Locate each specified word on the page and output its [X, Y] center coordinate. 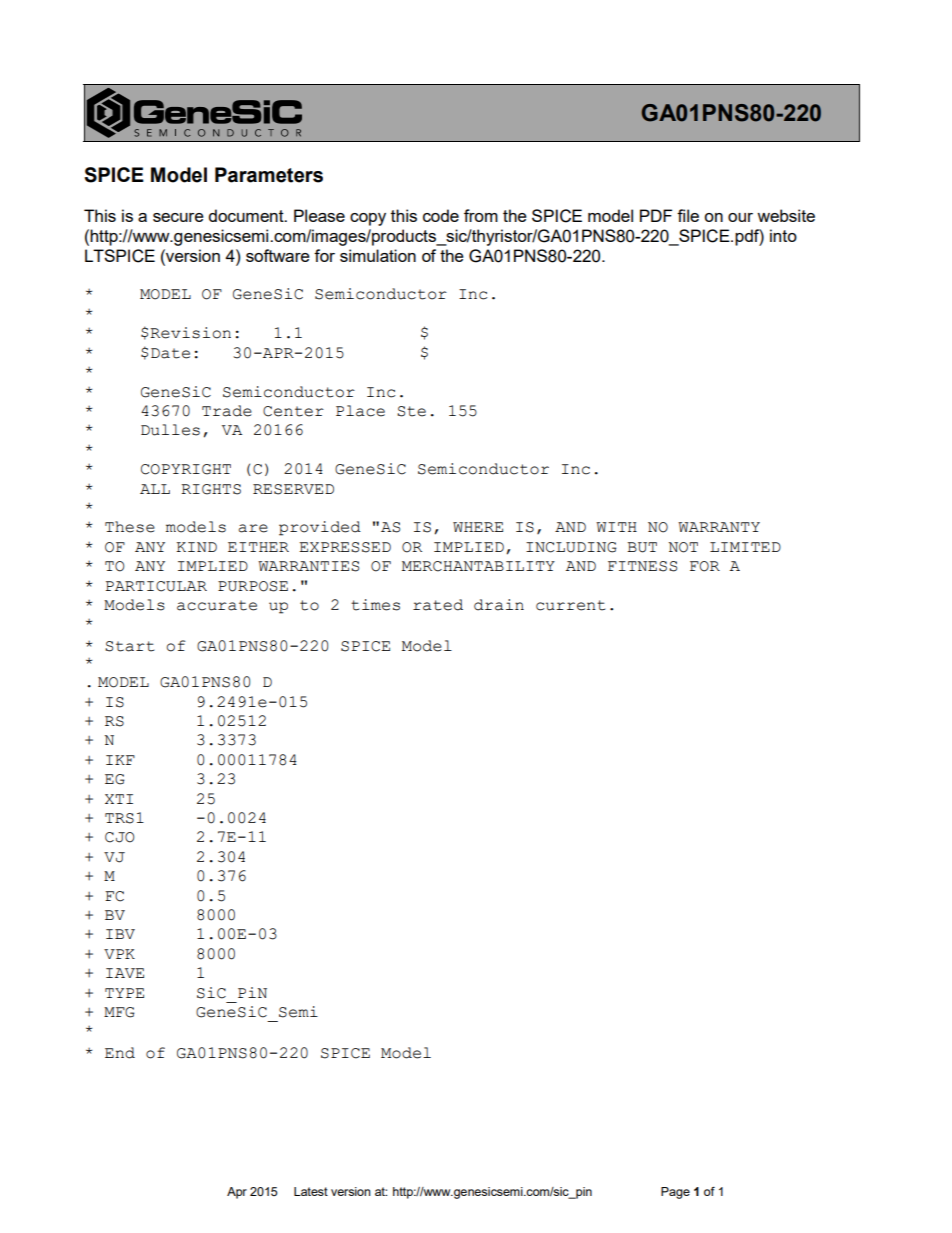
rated [438, 605]
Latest [311, 1191]
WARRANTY [719, 527]
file [688, 215]
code [441, 215]
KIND [196, 547]
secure [178, 217]
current [570, 605]
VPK [119, 954]
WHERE [478, 527]
